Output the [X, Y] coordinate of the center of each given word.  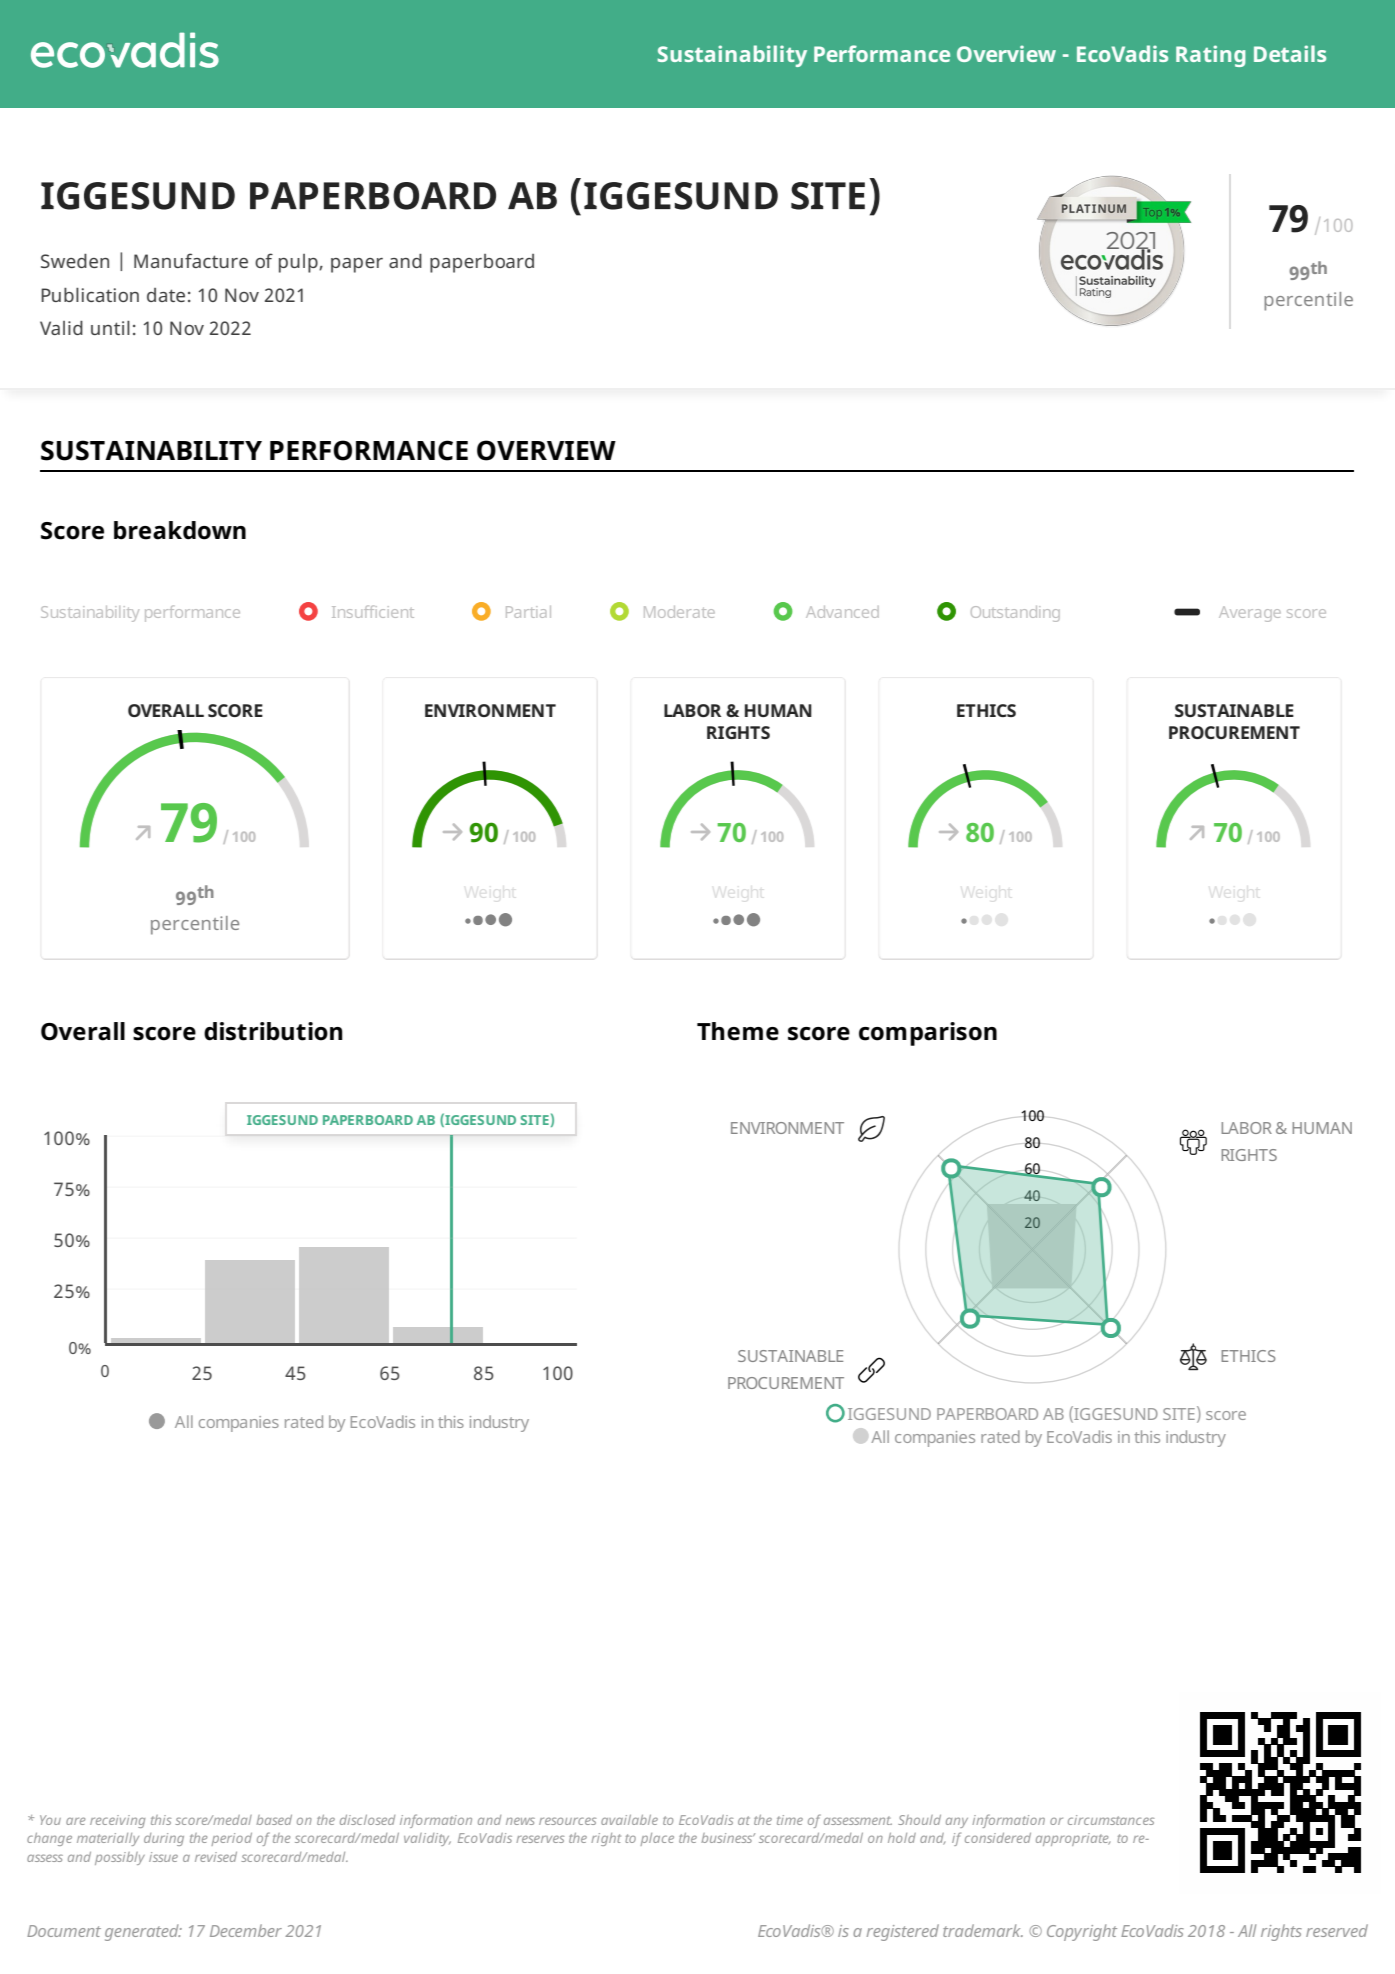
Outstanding [1015, 614]
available [629, 1820]
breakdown [180, 530]
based [274, 1820]
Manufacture [191, 260]
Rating [1211, 56]
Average [1250, 614]
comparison [928, 1034]
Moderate [679, 612]
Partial [528, 612]
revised [216, 1857]
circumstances [1111, 1820]
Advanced [842, 612]
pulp [299, 263]
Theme [738, 1031]
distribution [273, 1031]
